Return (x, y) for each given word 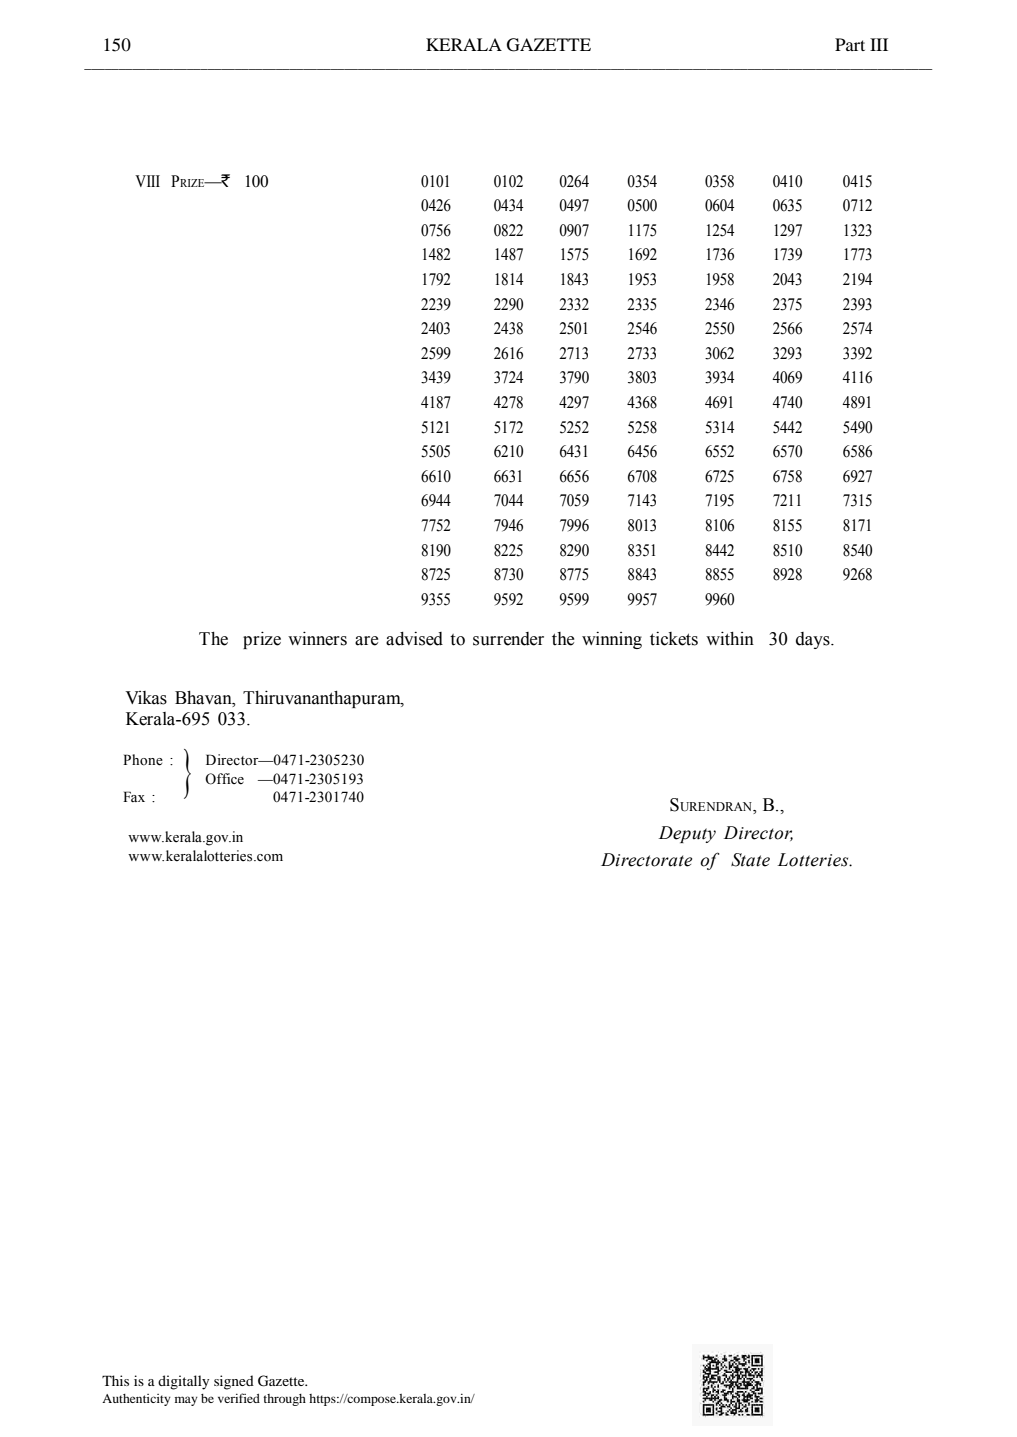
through (284, 1400)
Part (850, 44)
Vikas (146, 698)
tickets (674, 639)
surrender (508, 639)
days (814, 640)
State (750, 860)
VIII (147, 181)
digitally (183, 1382)
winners (317, 638)
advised (414, 639)
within (730, 638)
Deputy (687, 834)
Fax (134, 796)
